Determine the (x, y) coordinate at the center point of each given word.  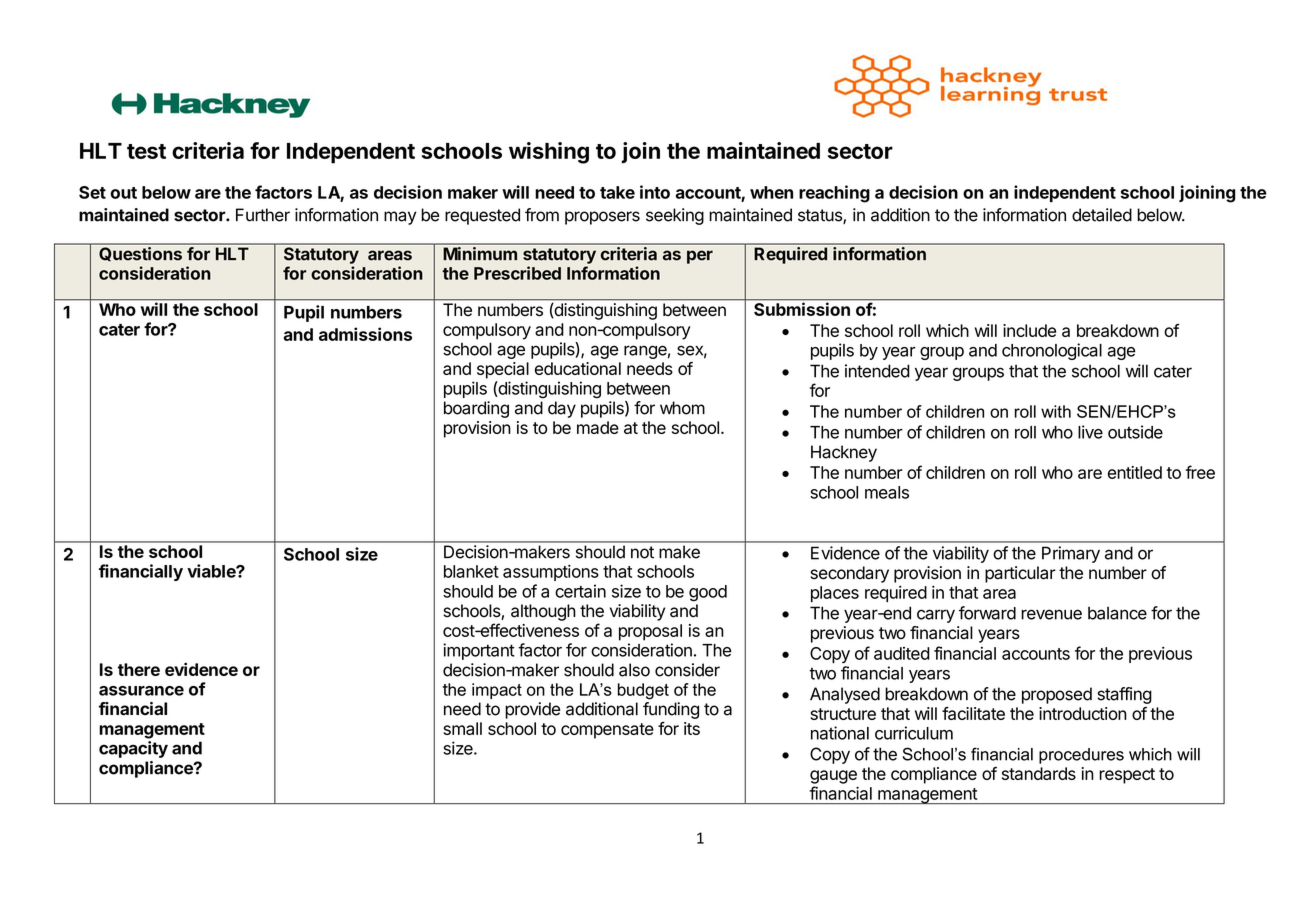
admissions (365, 334)
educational (578, 368)
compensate (607, 731)
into (655, 192)
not (642, 552)
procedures (1081, 756)
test (146, 151)
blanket (471, 571)
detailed (1102, 215)
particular (1020, 574)
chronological (1052, 351)
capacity (133, 749)
